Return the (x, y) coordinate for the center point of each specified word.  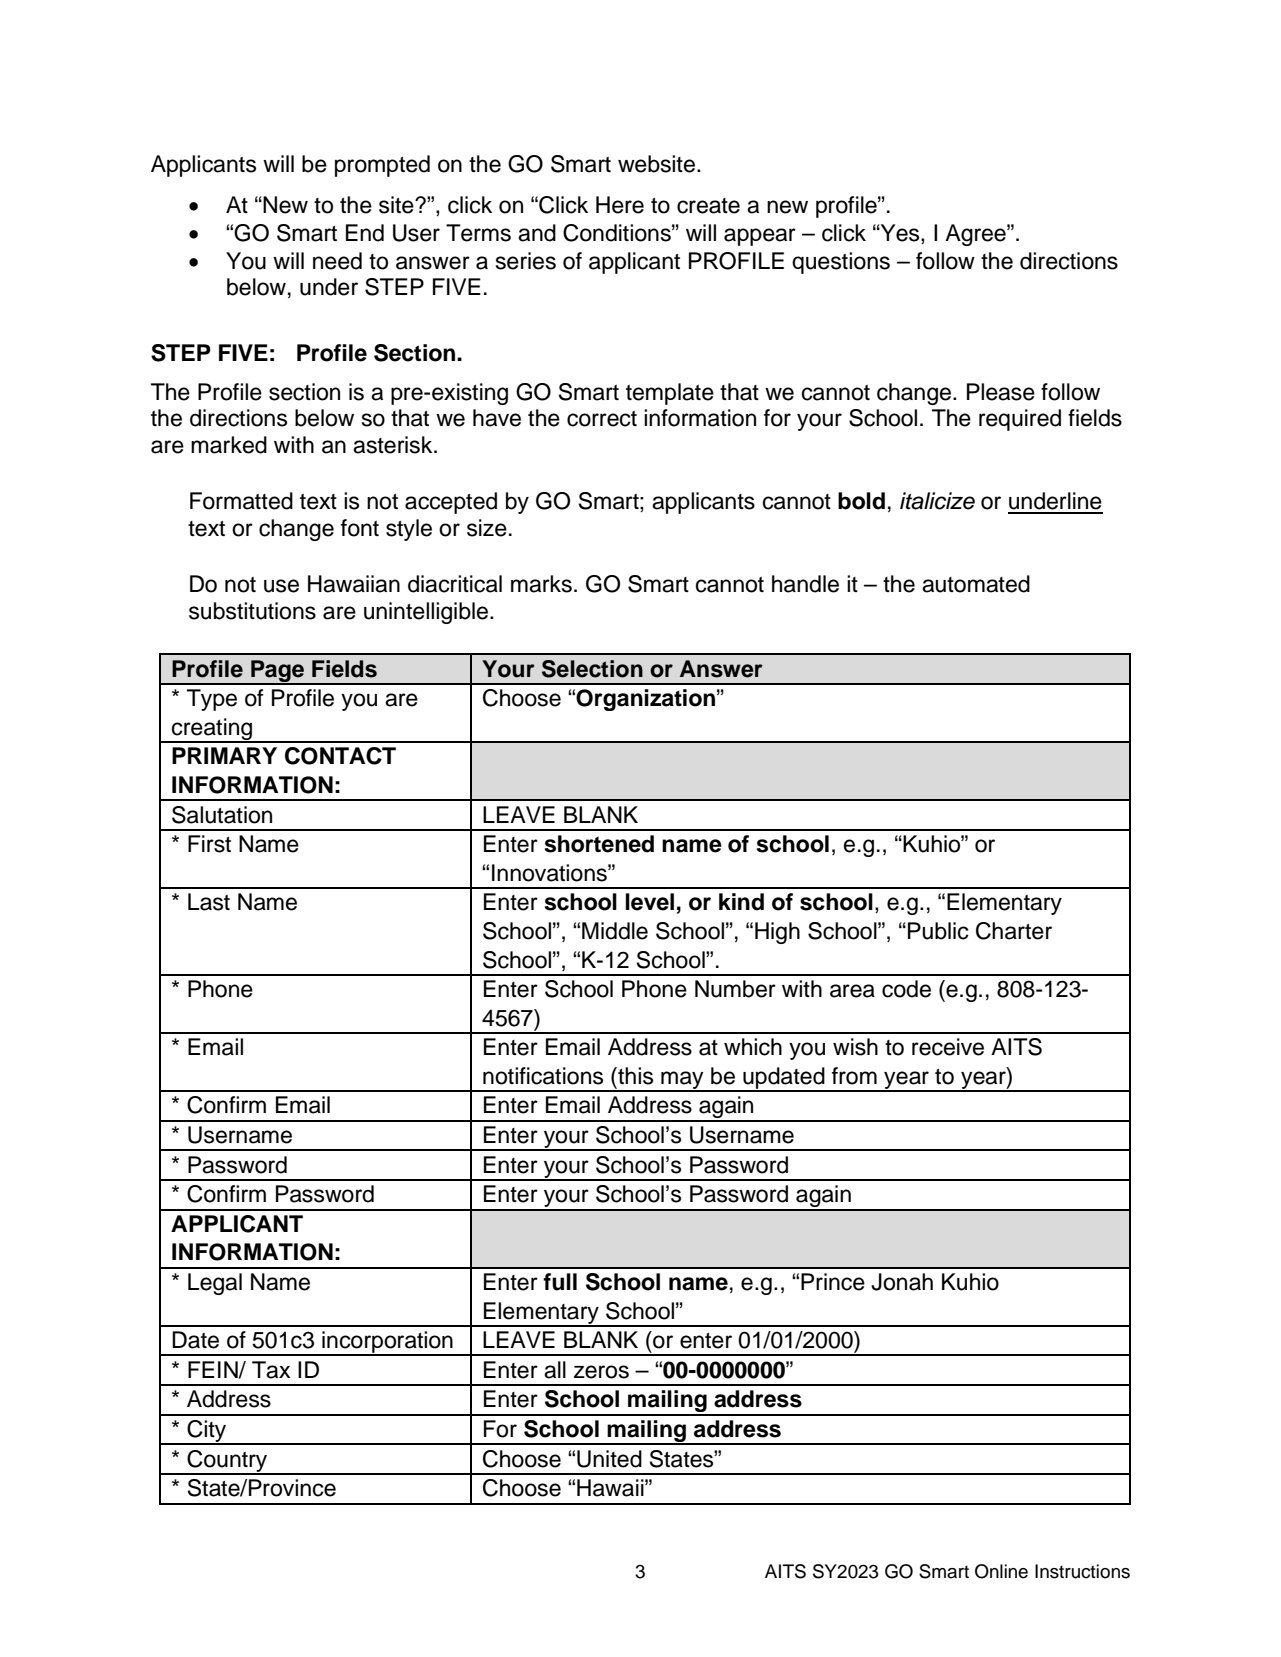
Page (278, 672)
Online (1001, 1571)
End (365, 233)
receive (948, 1047)
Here (620, 205)
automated (976, 584)
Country (227, 1462)
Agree (976, 235)
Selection (592, 669)
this (634, 1076)
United (609, 1459)
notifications (543, 1076)
